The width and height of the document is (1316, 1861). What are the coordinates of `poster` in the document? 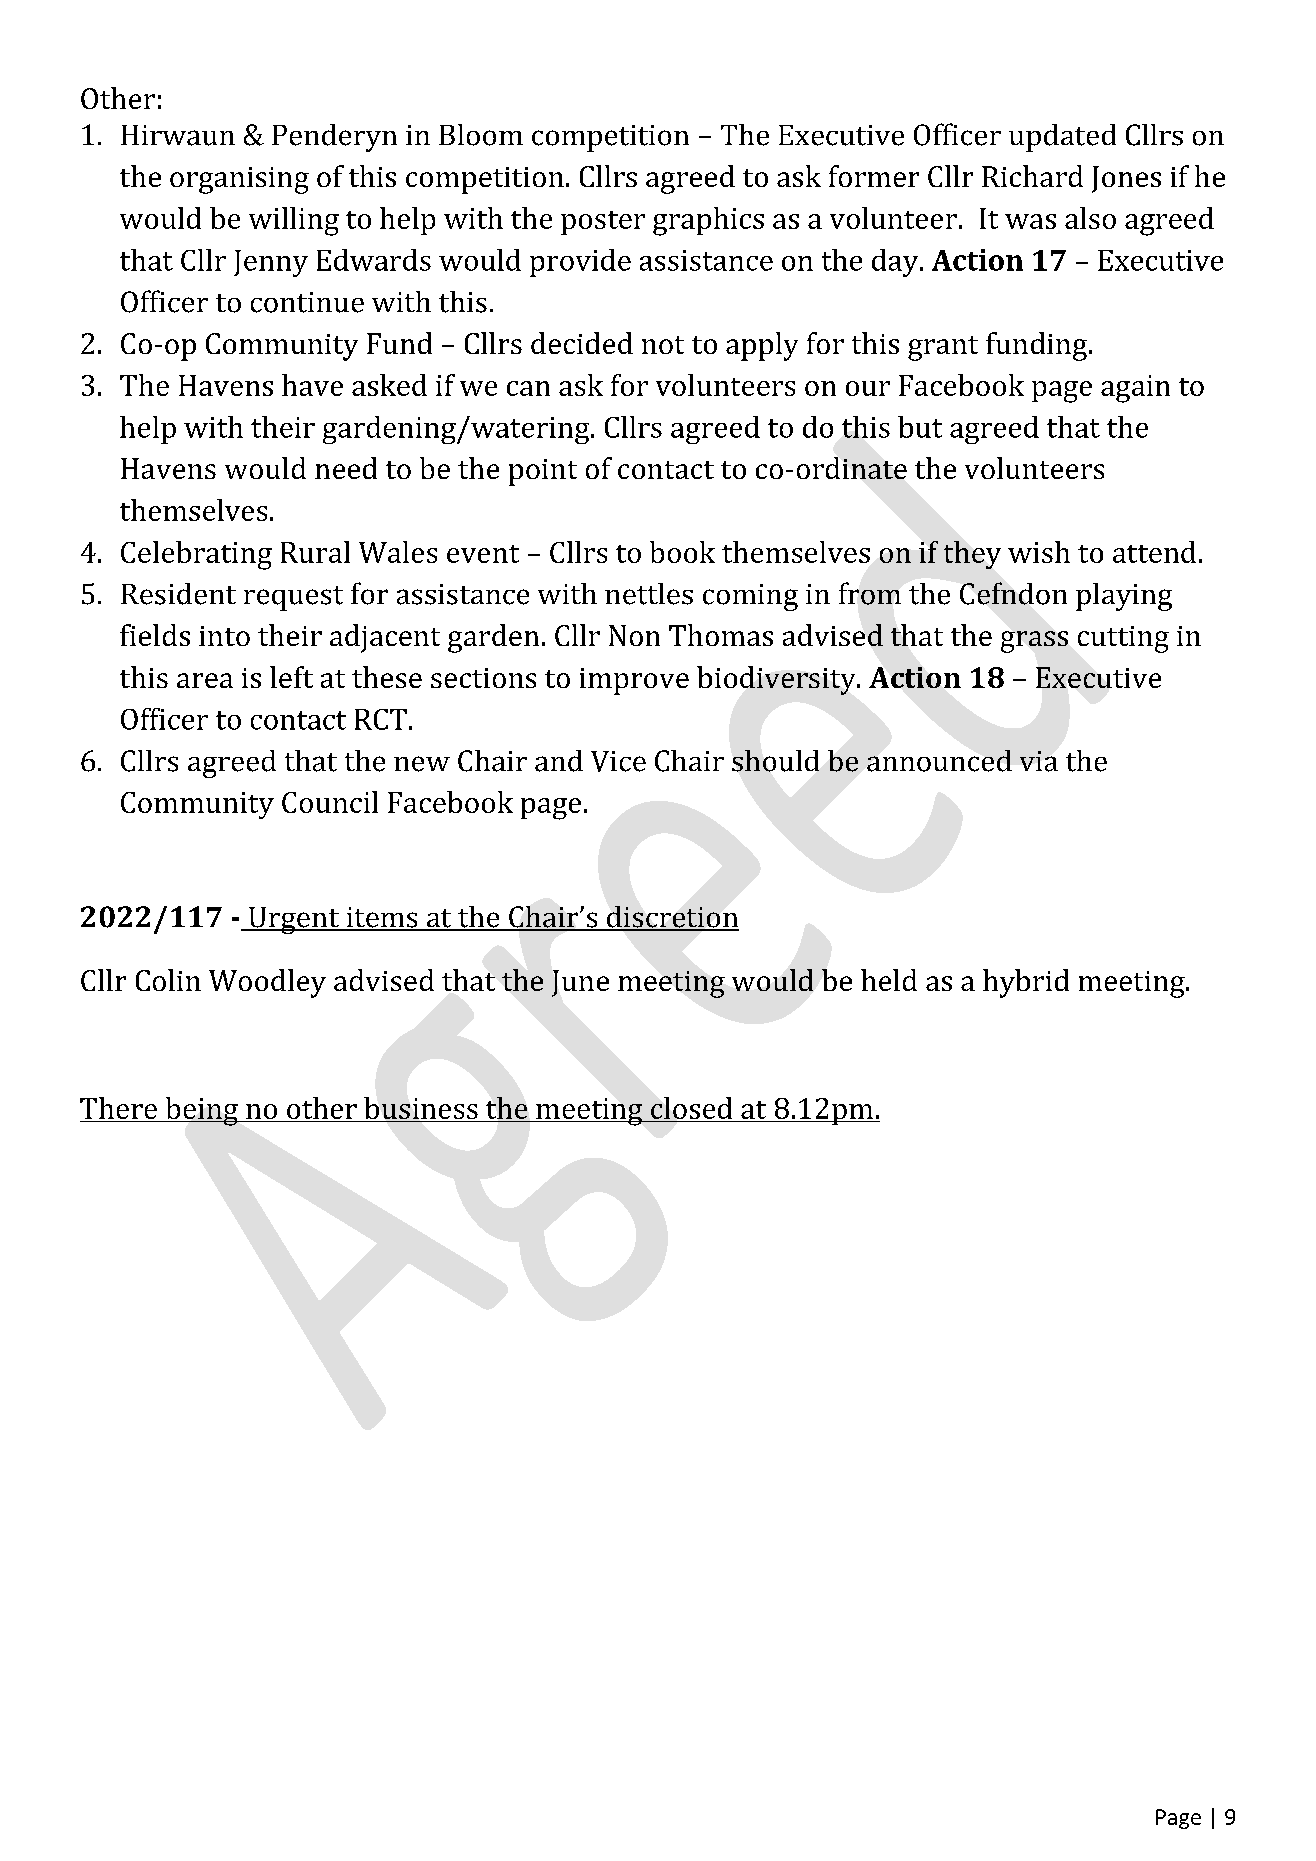 It's located at (603, 223).
